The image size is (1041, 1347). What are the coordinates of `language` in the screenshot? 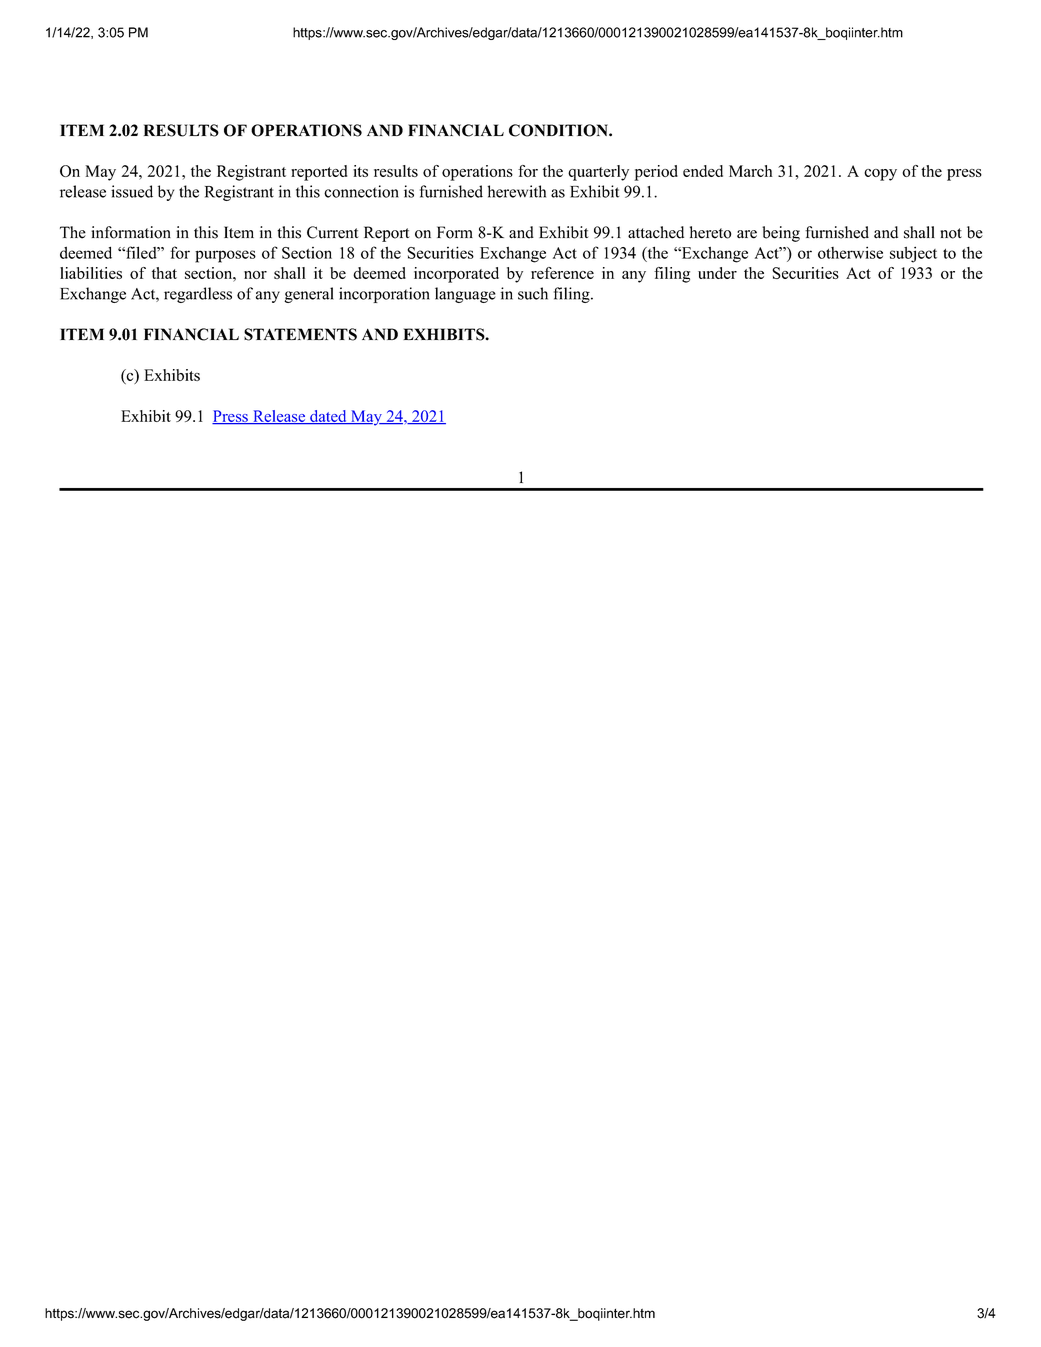 It's located at (465, 295).
